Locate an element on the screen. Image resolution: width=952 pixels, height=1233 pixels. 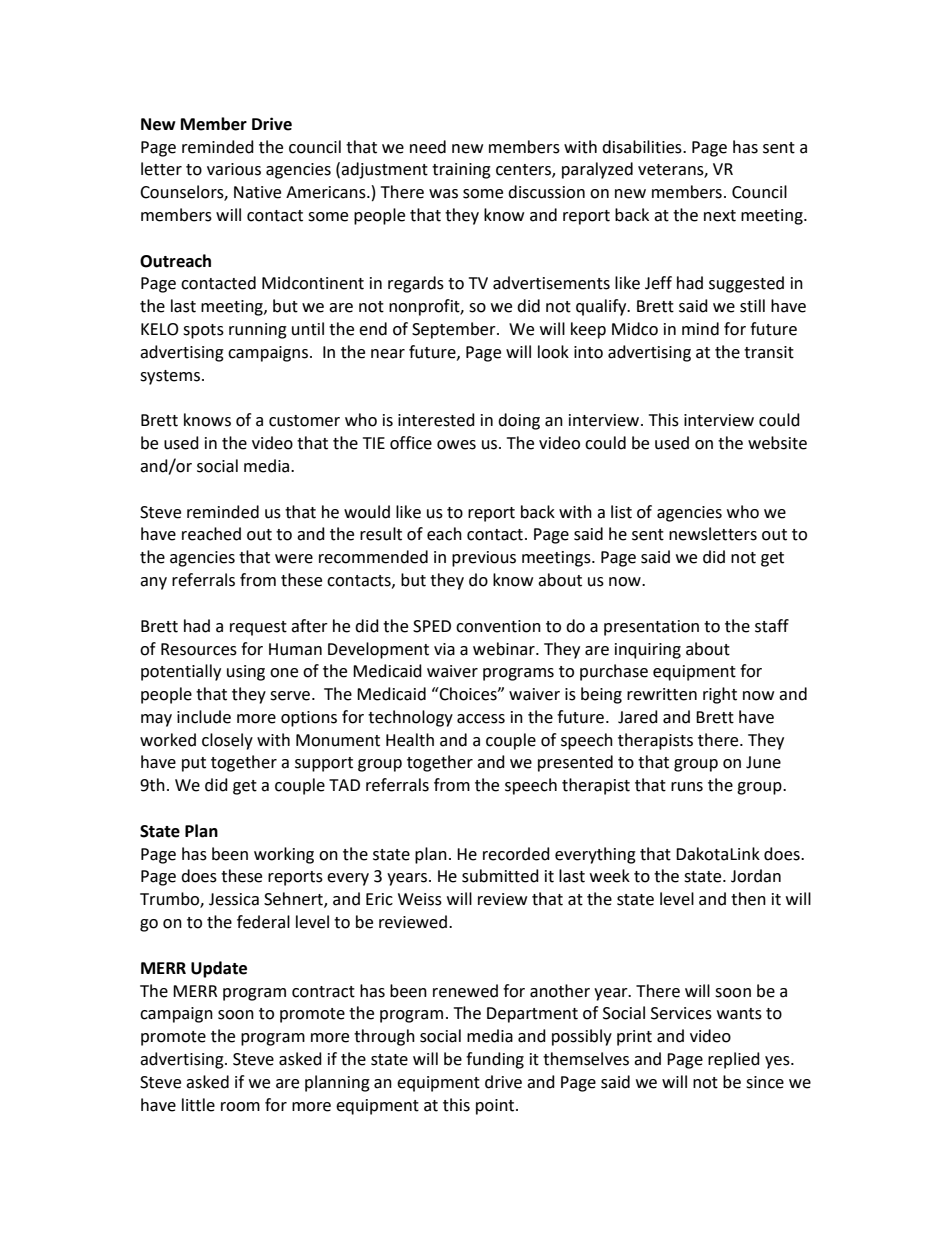
room is located at coordinates (240, 1107).
